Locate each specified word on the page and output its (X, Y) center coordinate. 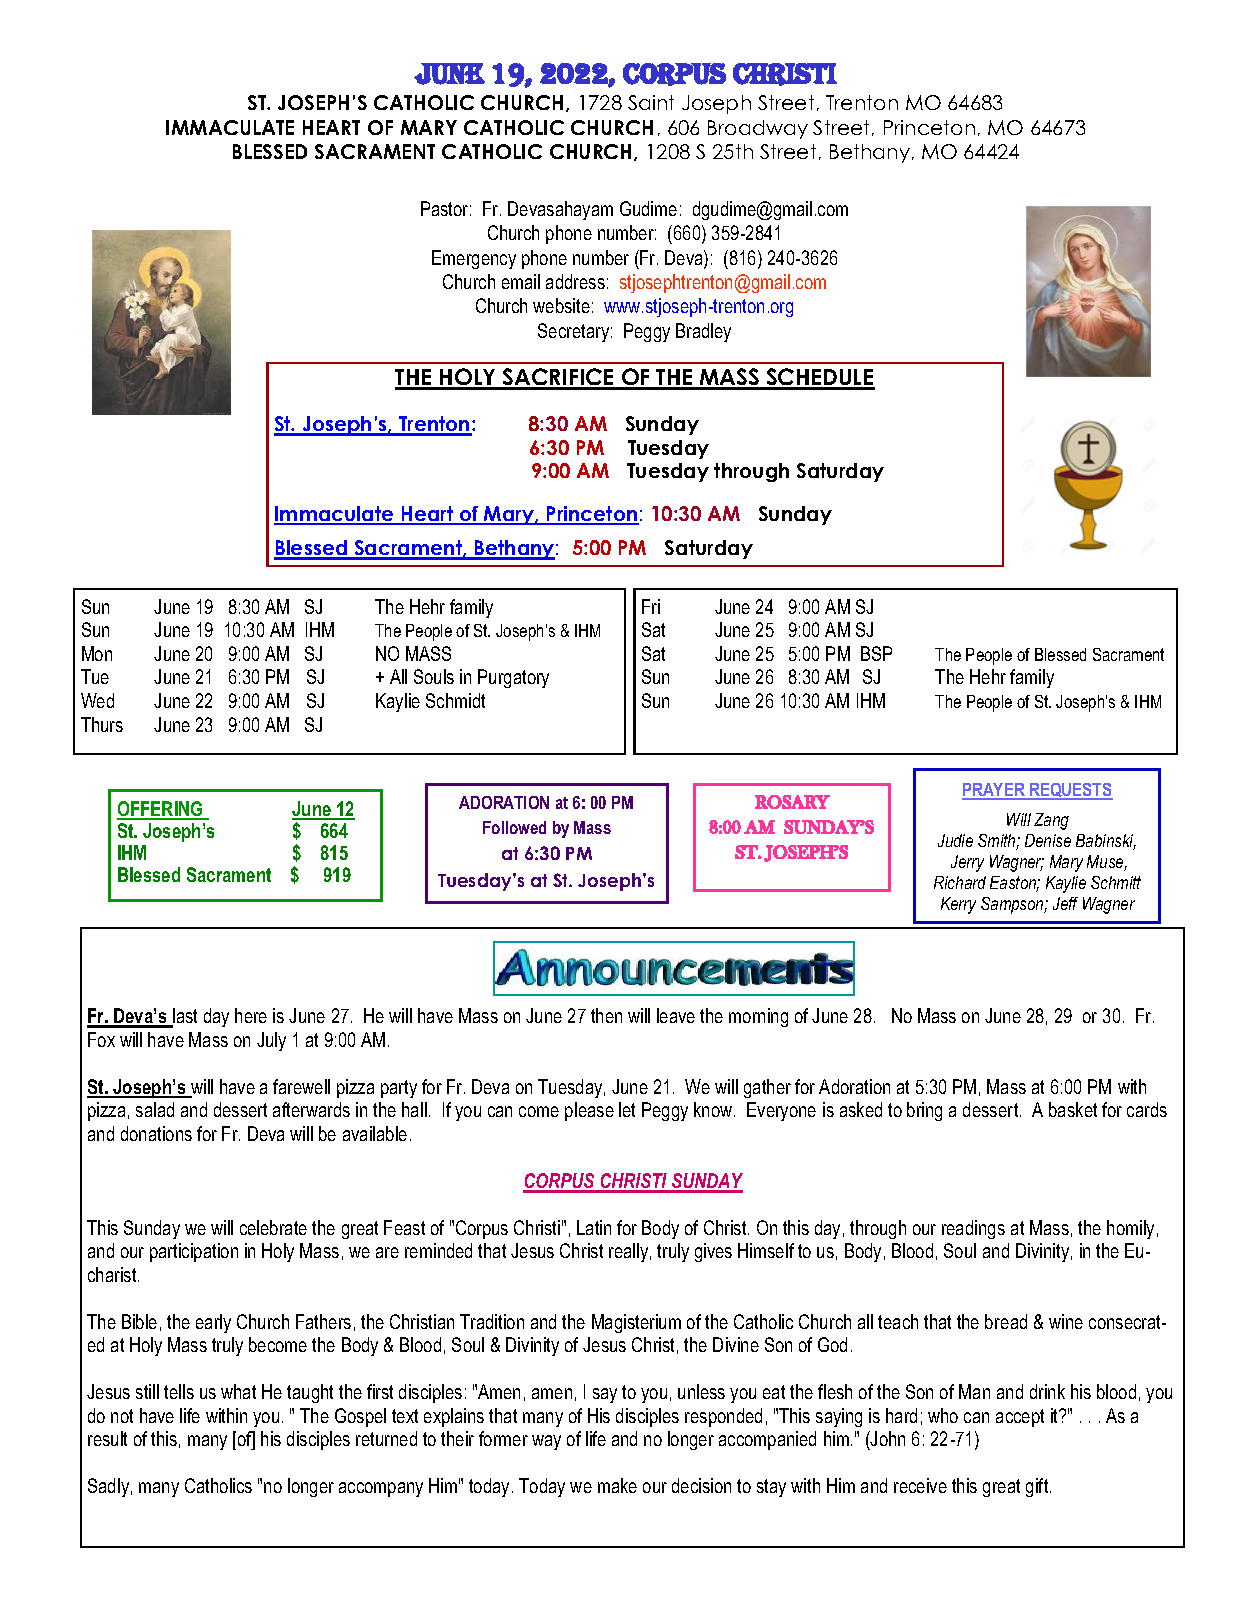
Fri (651, 606)
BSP (876, 653)
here (251, 1015)
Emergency (474, 259)
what (238, 1391)
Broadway (758, 129)
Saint (651, 102)
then (606, 1015)
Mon (97, 653)
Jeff (1065, 903)
